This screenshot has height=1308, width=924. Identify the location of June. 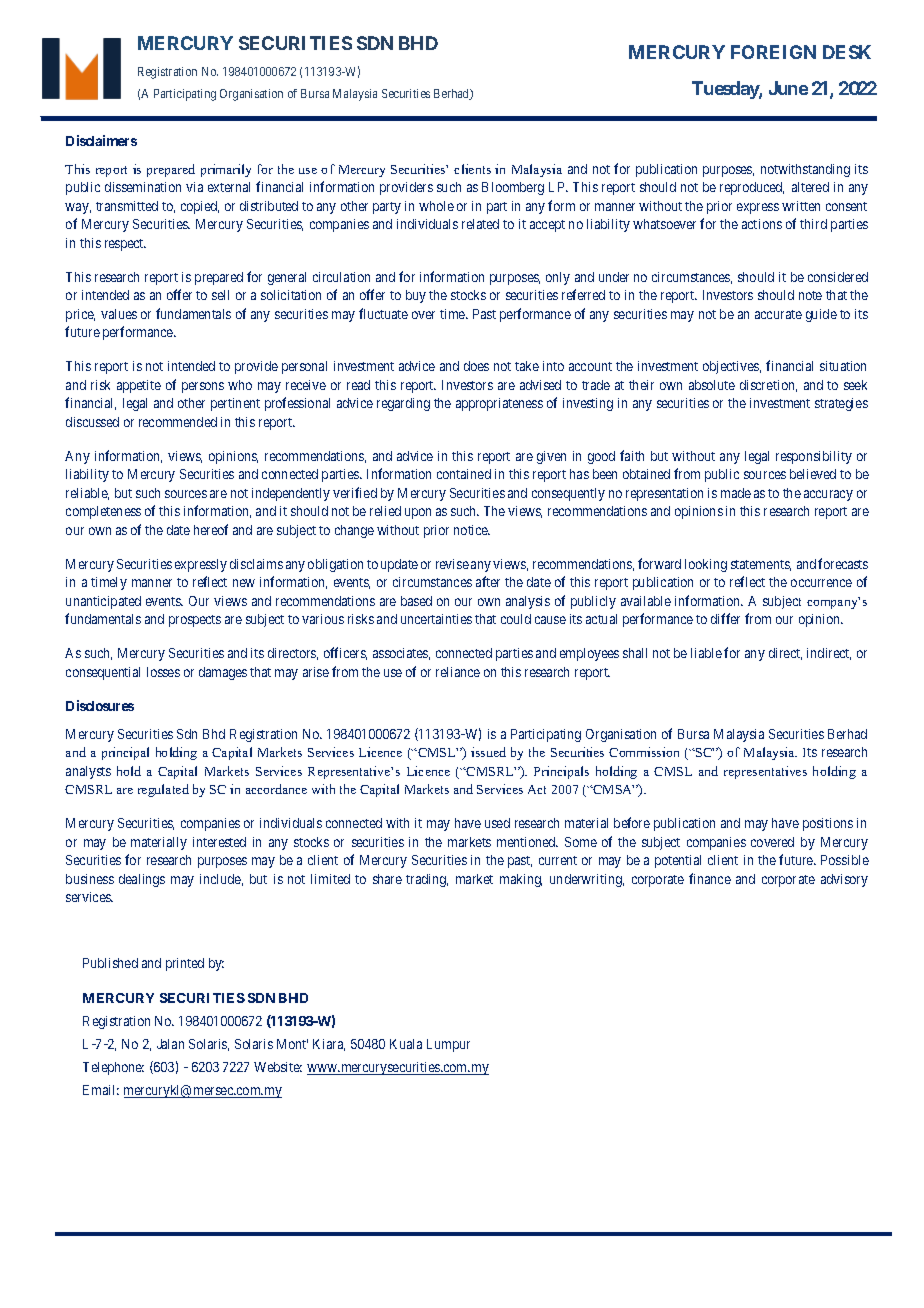
(788, 88).
